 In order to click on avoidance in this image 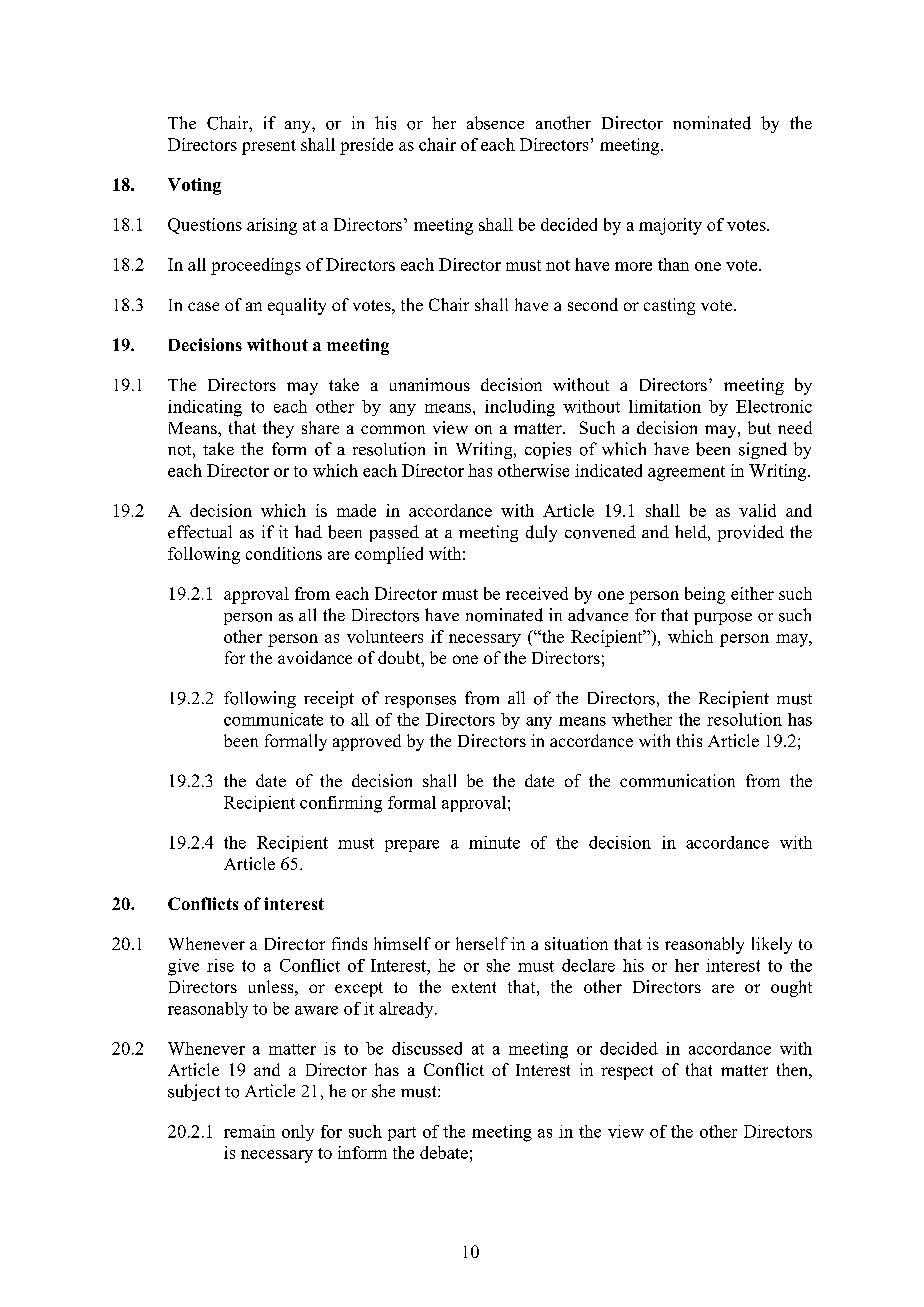, I will do `click(315, 657)`.
